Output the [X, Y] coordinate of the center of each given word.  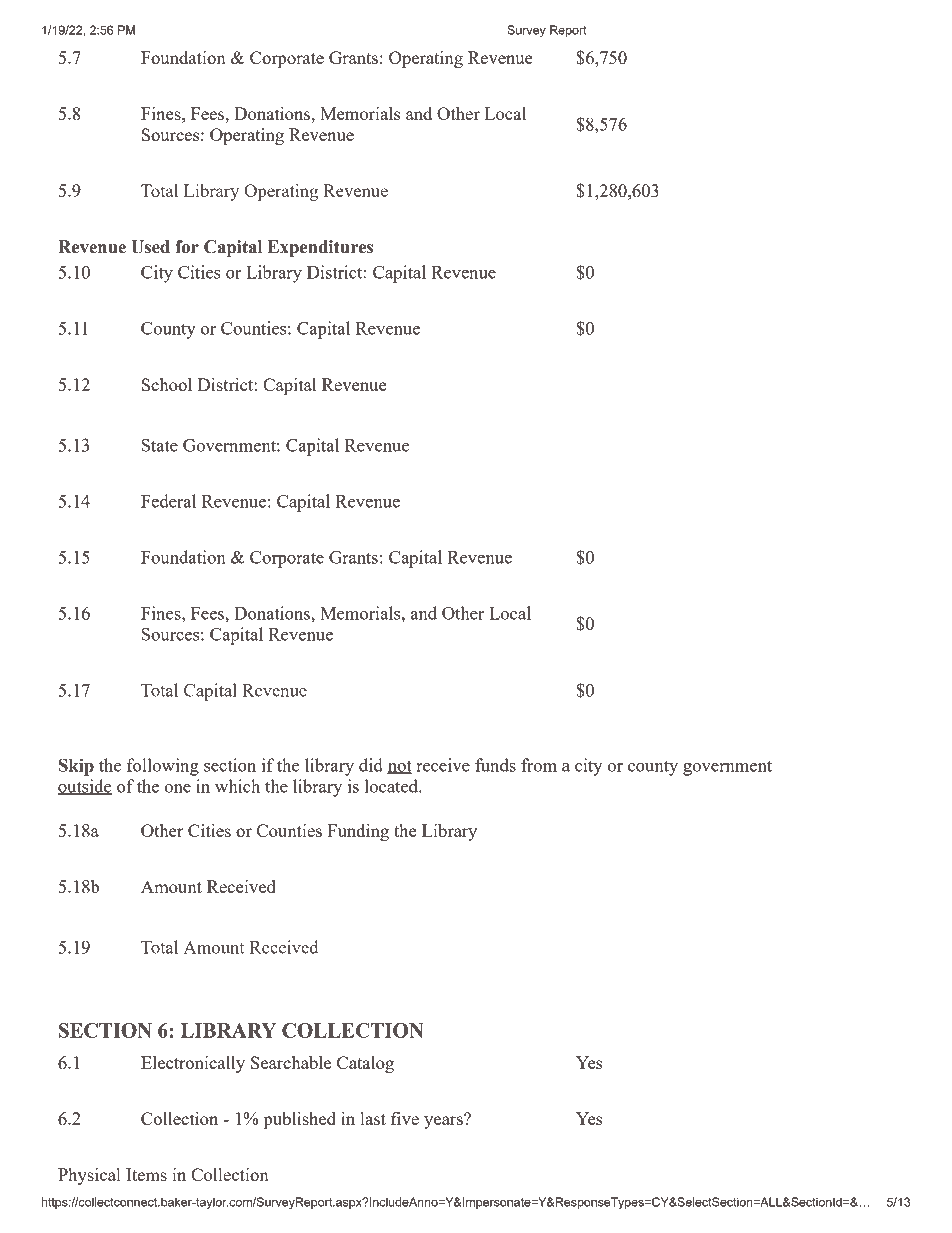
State [160, 445]
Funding [358, 832]
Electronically [193, 1064]
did [371, 765]
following [163, 767]
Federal [168, 501]
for [187, 247]
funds [495, 765]
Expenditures [320, 248]
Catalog [365, 1064]
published [300, 1120]
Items [146, 1174]
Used [150, 247]
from [539, 765]
